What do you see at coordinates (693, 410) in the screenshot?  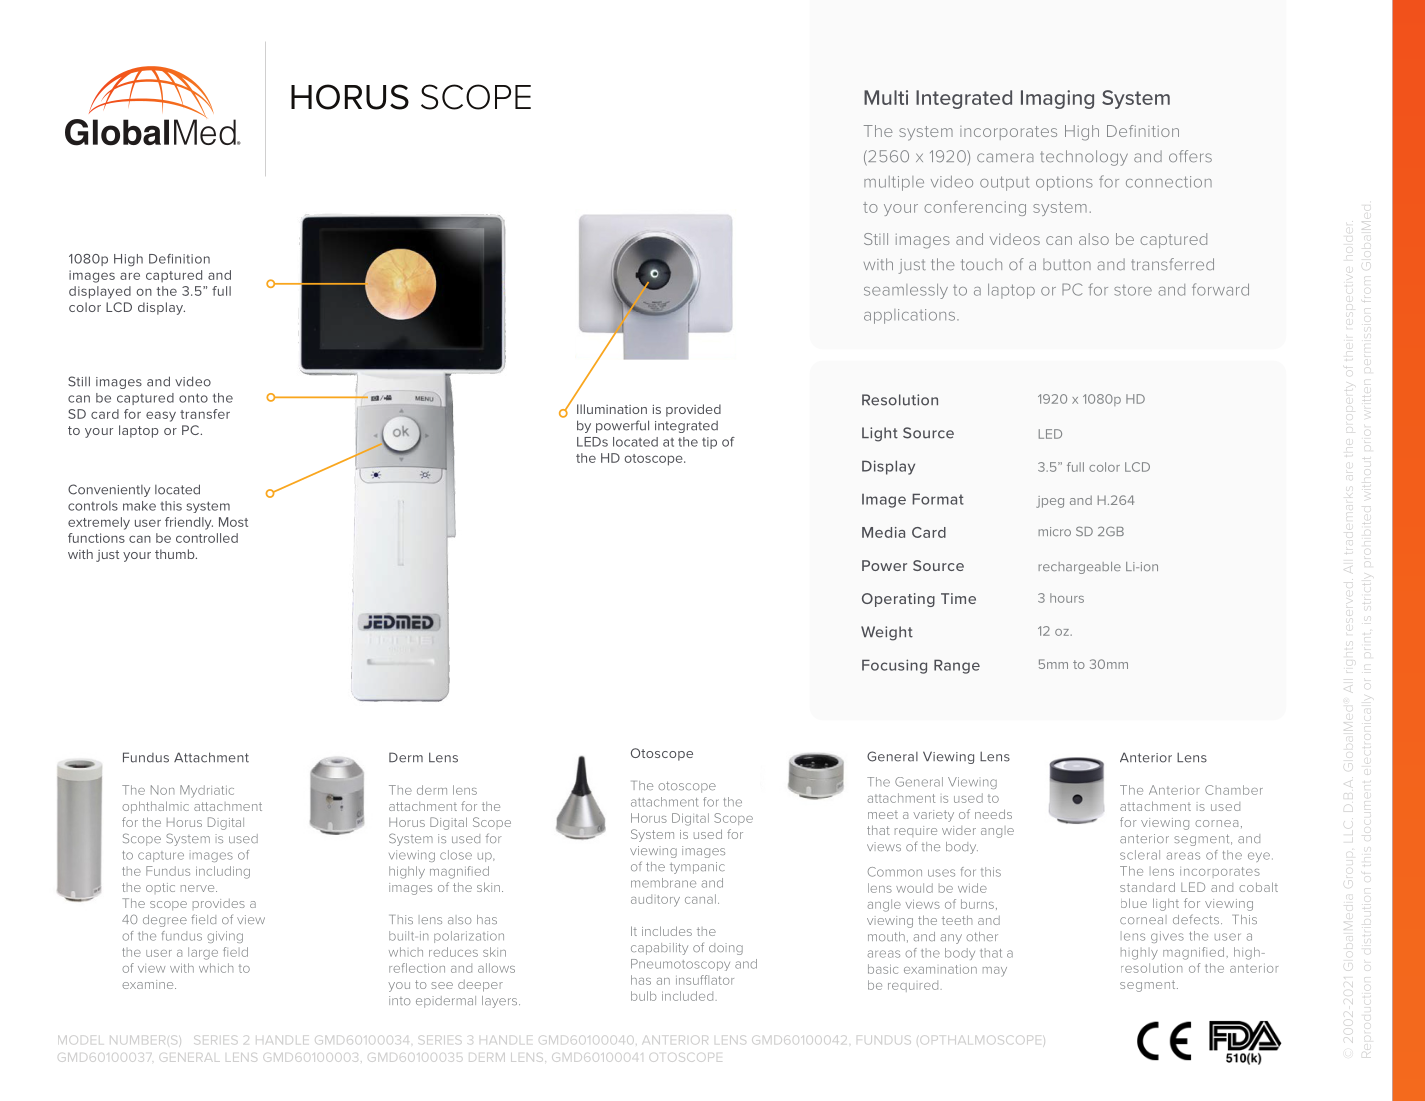 I see `provided` at bounding box center [693, 410].
